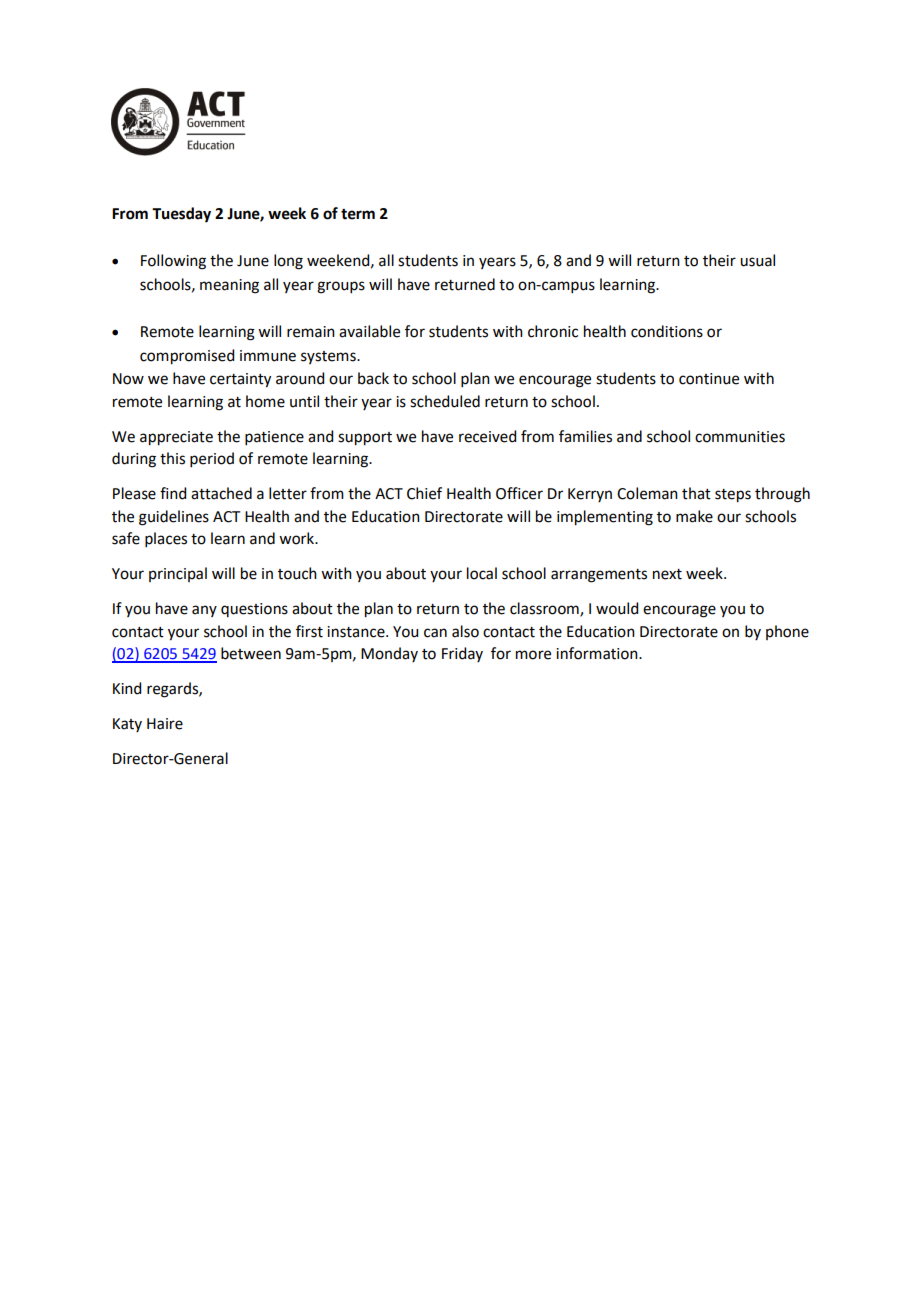 This document has height=1308, width=924. I want to click on usual, so click(757, 260).
